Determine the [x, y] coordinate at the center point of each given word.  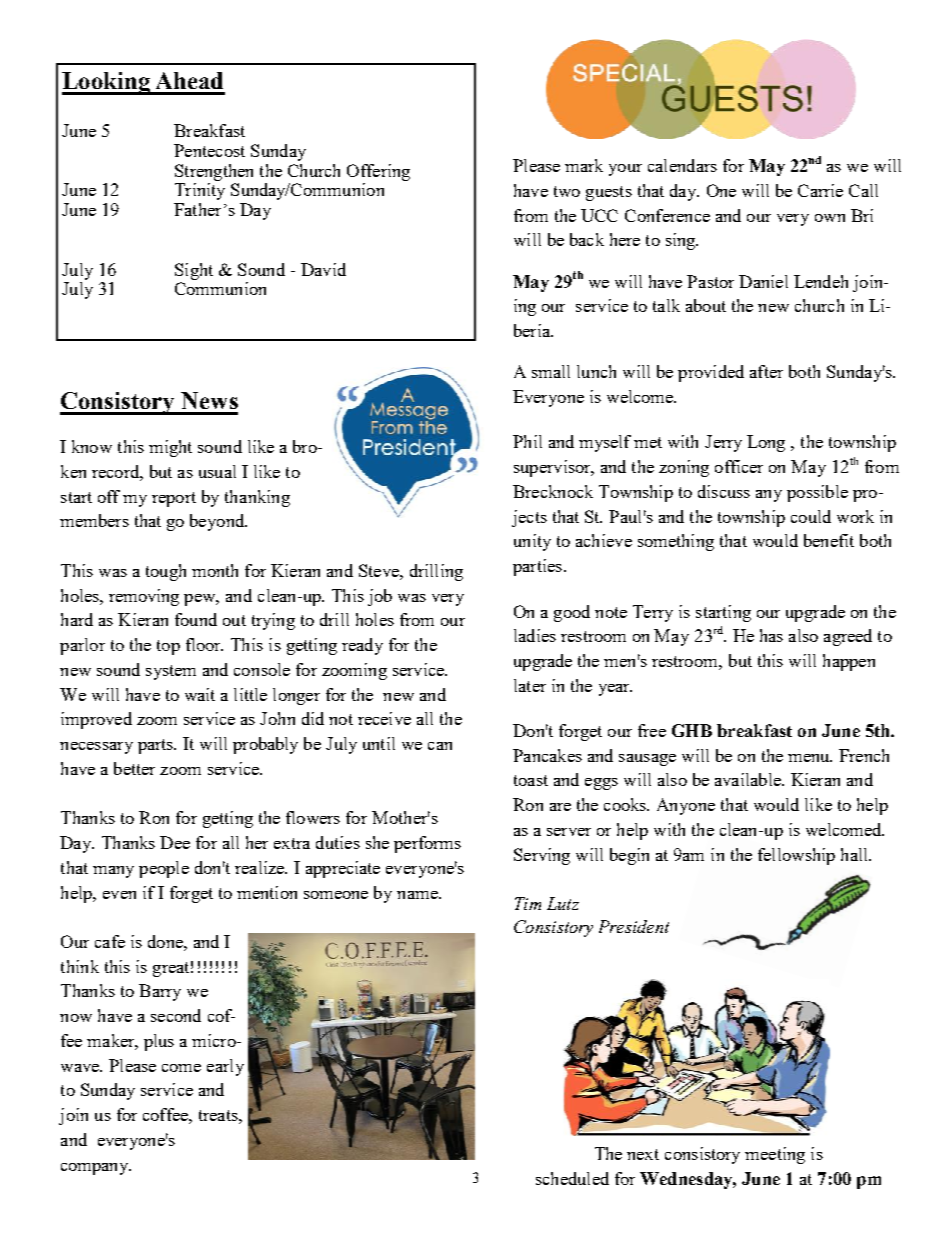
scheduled [572, 1178]
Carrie [820, 190]
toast [531, 780]
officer [739, 466]
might [170, 448]
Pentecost [209, 150]
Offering [378, 172]
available [749, 779]
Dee [175, 842]
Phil [527, 441]
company [96, 1169]
